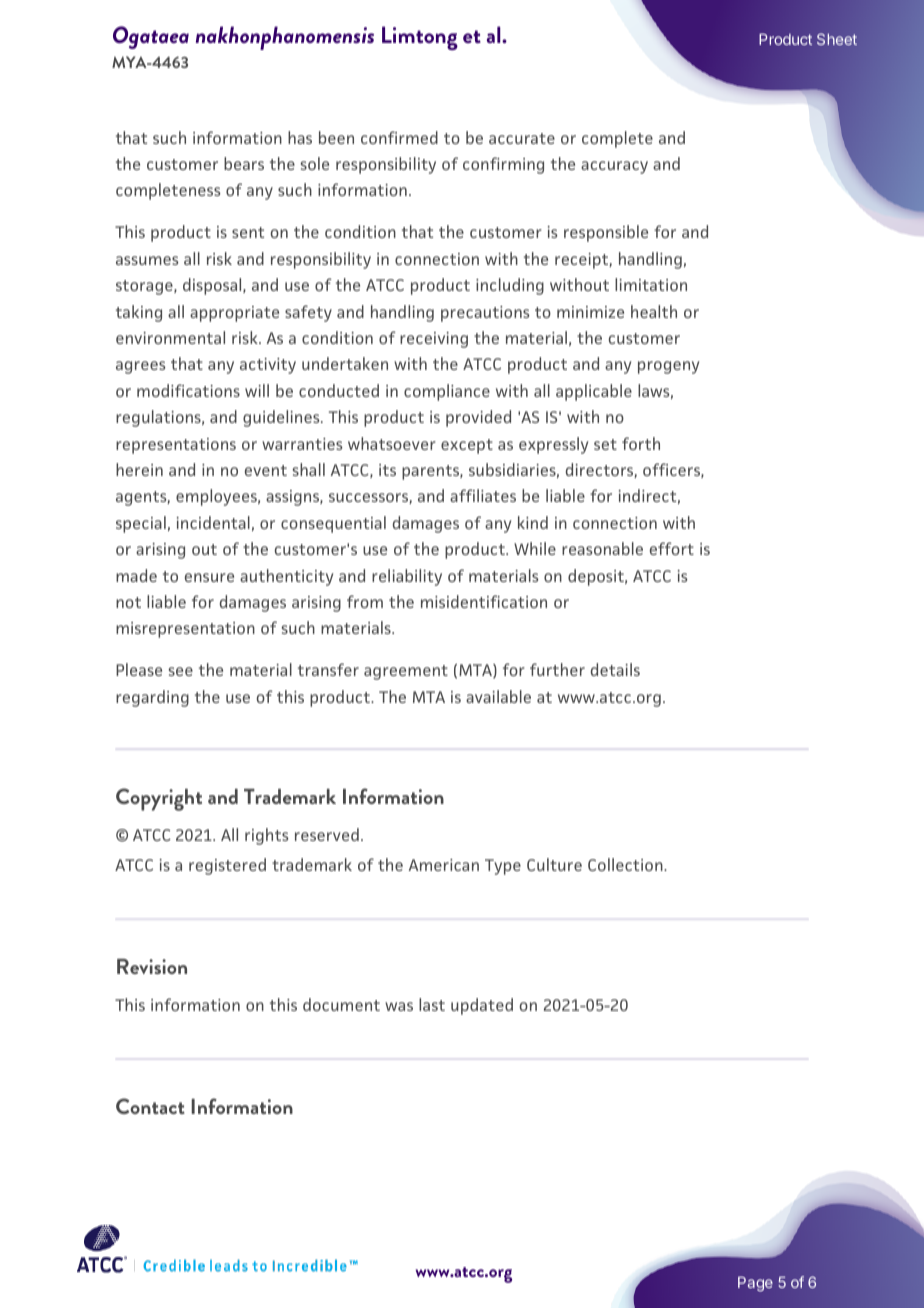 This screenshot has height=1308, width=924. I want to click on details, so click(615, 669).
